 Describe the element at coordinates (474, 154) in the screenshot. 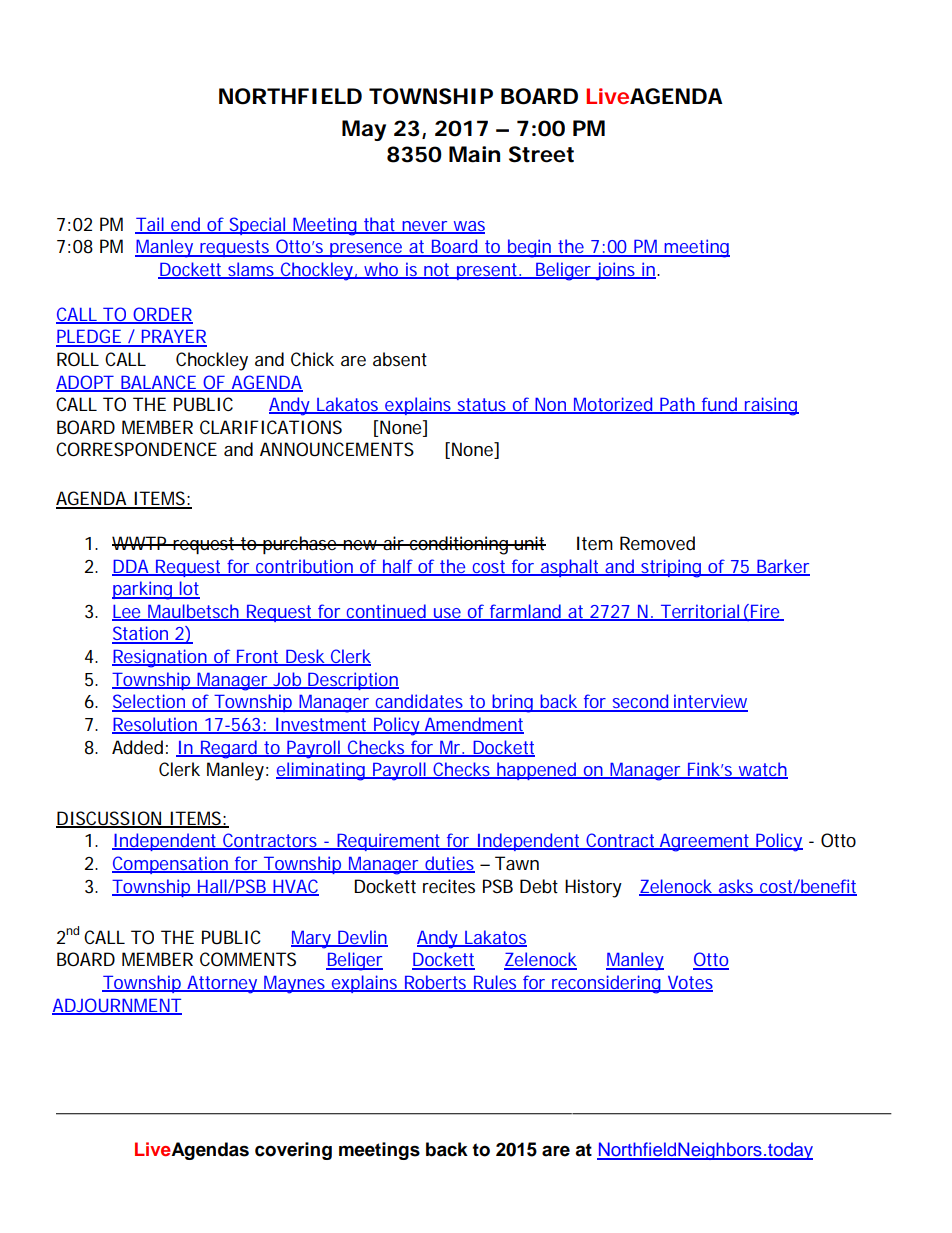

I see `Main` at that location.
